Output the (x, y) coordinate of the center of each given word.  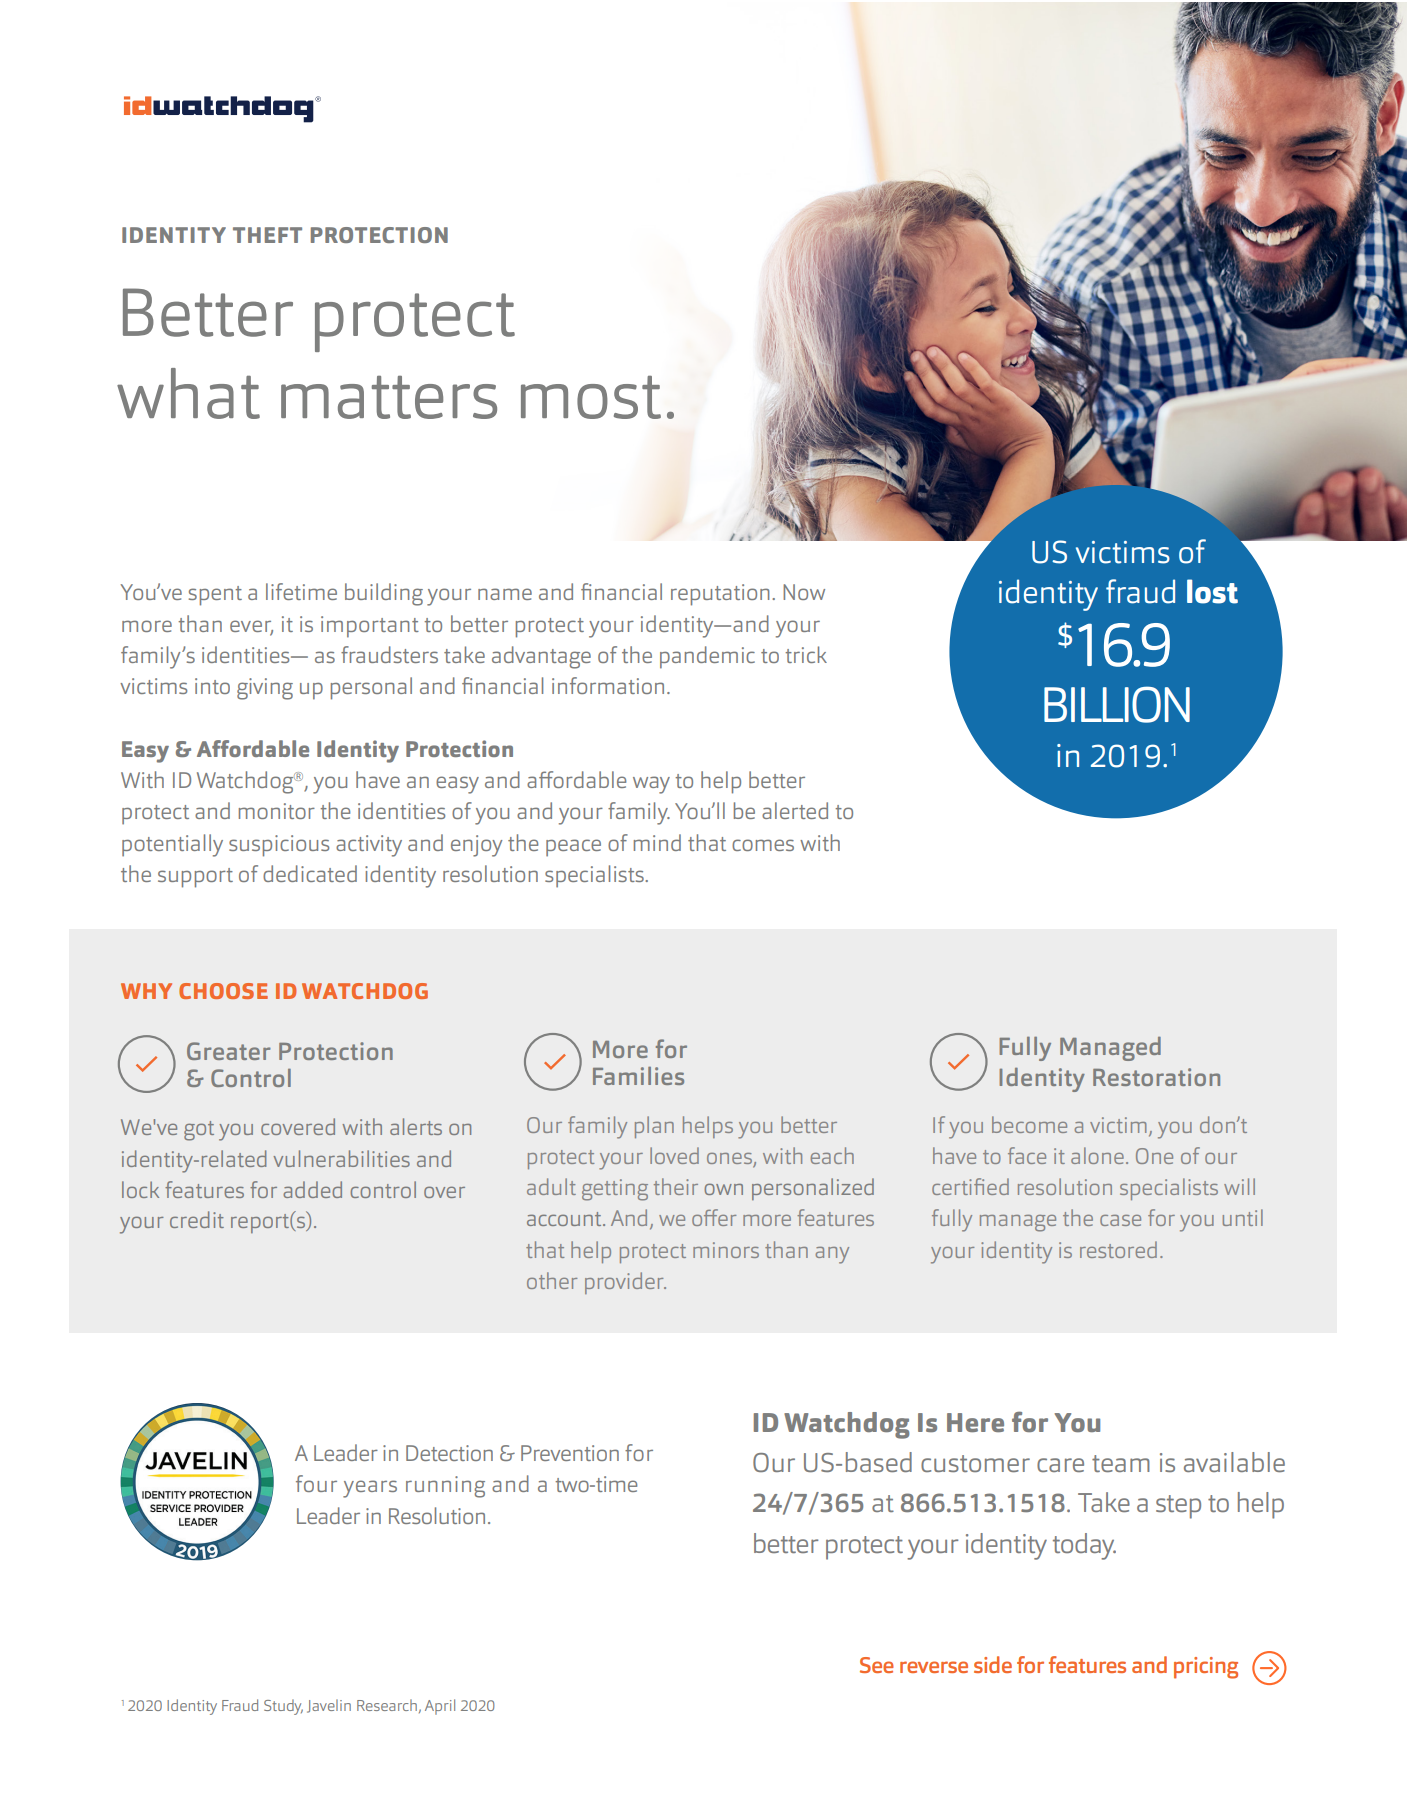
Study (283, 1707)
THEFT (267, 235)
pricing (1206, 1668)
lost (1212, 591)
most (591, 397)
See (877, 1665)
